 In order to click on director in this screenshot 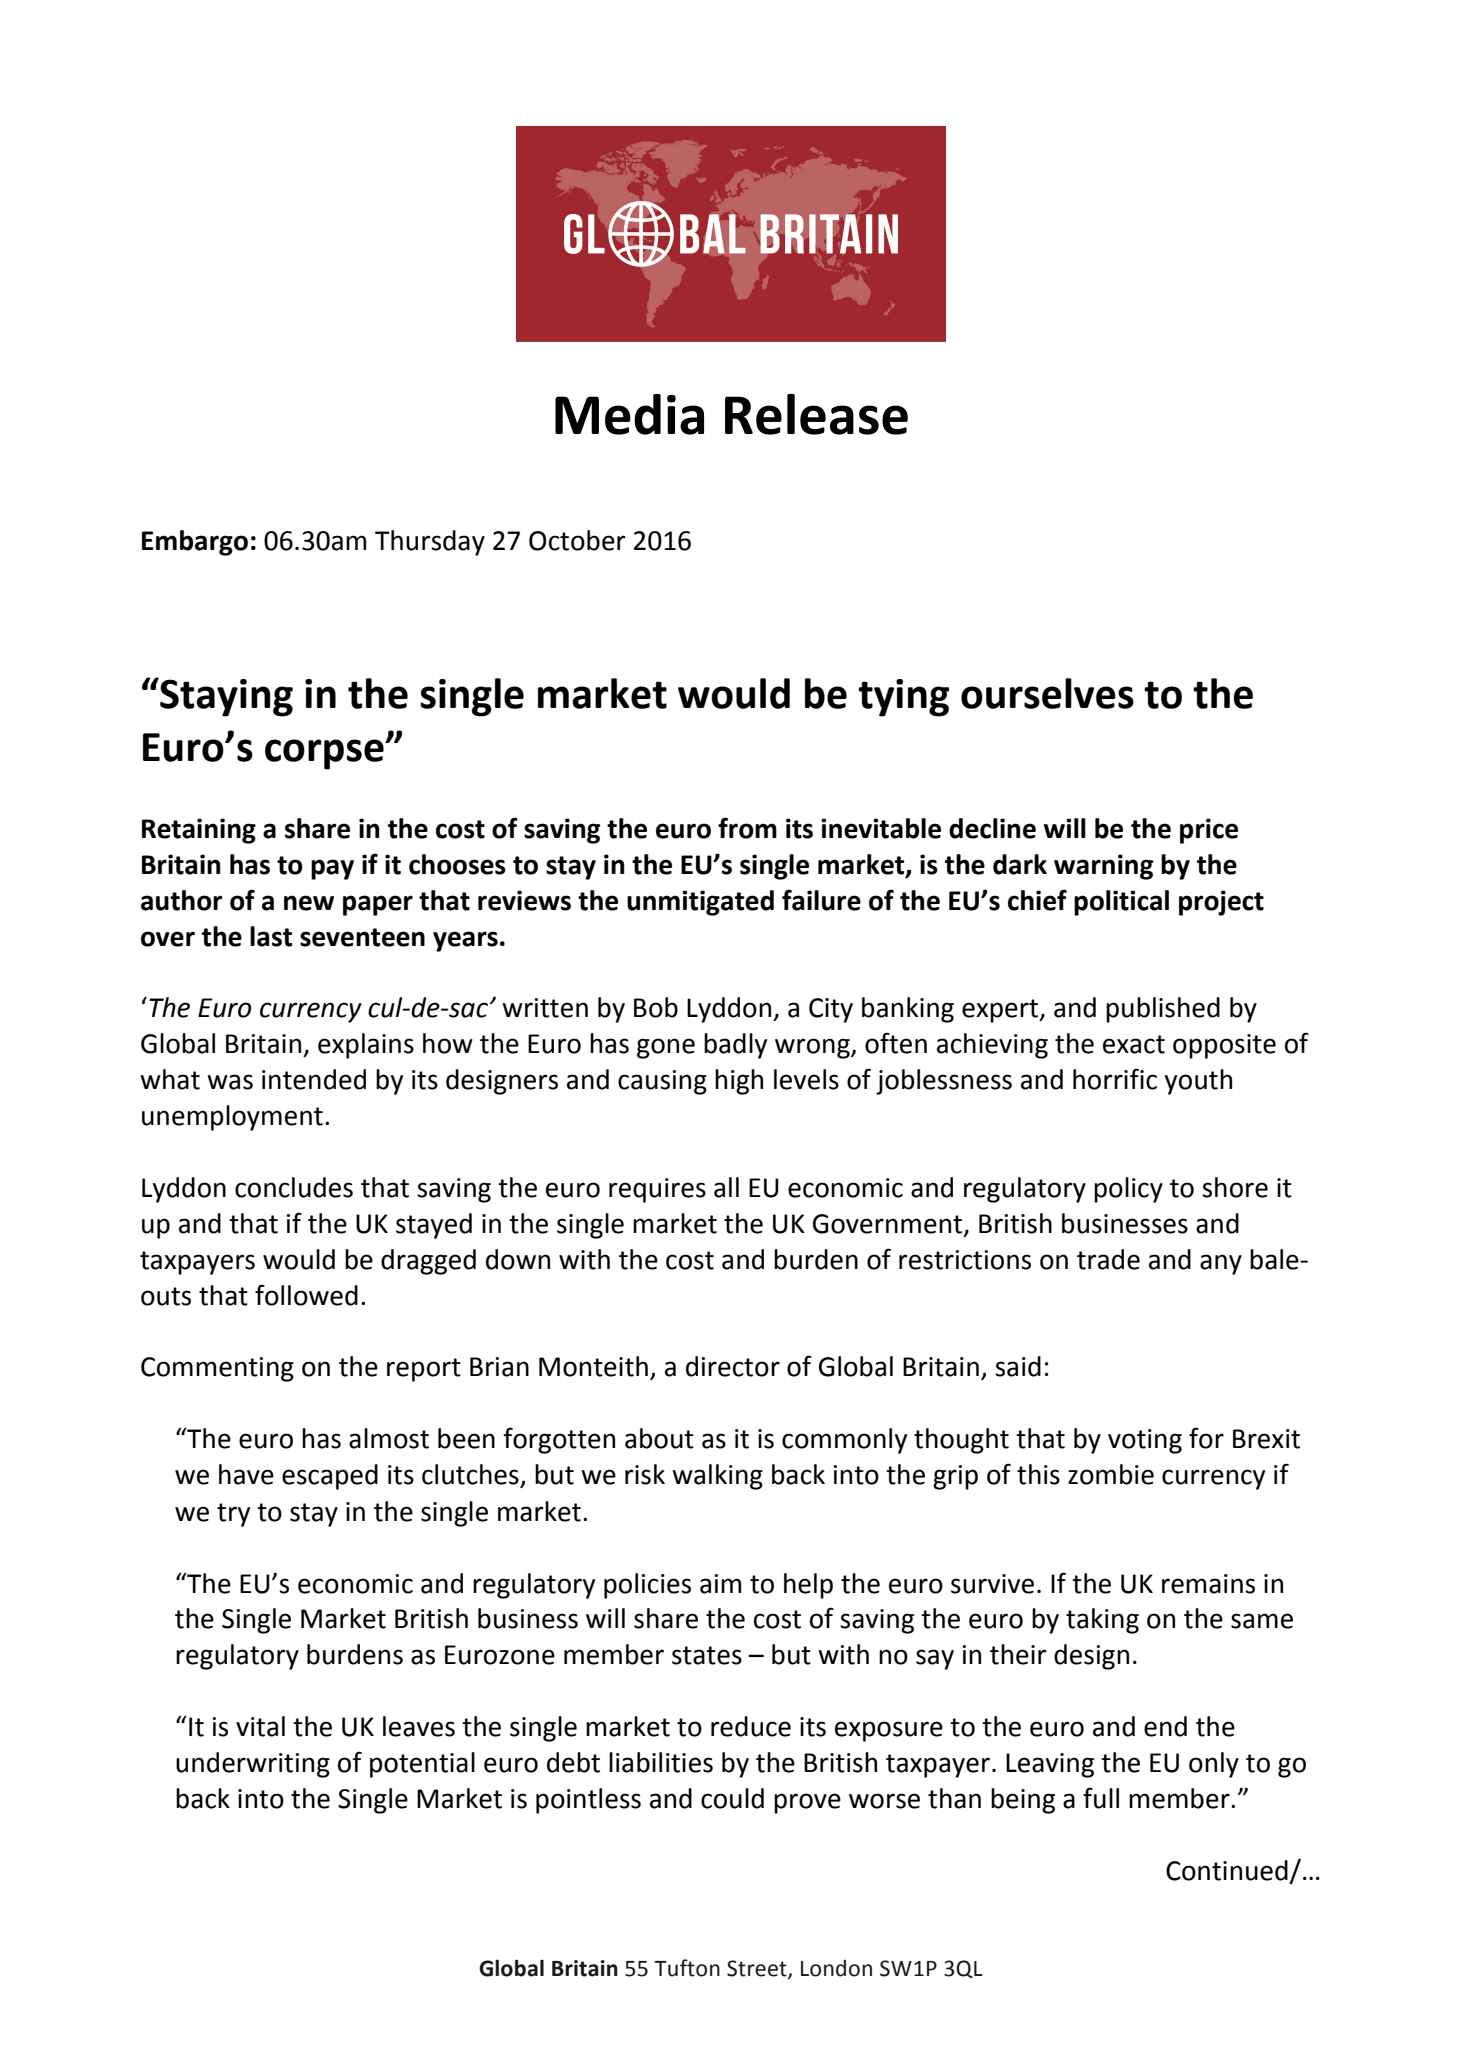, I will do `click(733, 1366)`.
